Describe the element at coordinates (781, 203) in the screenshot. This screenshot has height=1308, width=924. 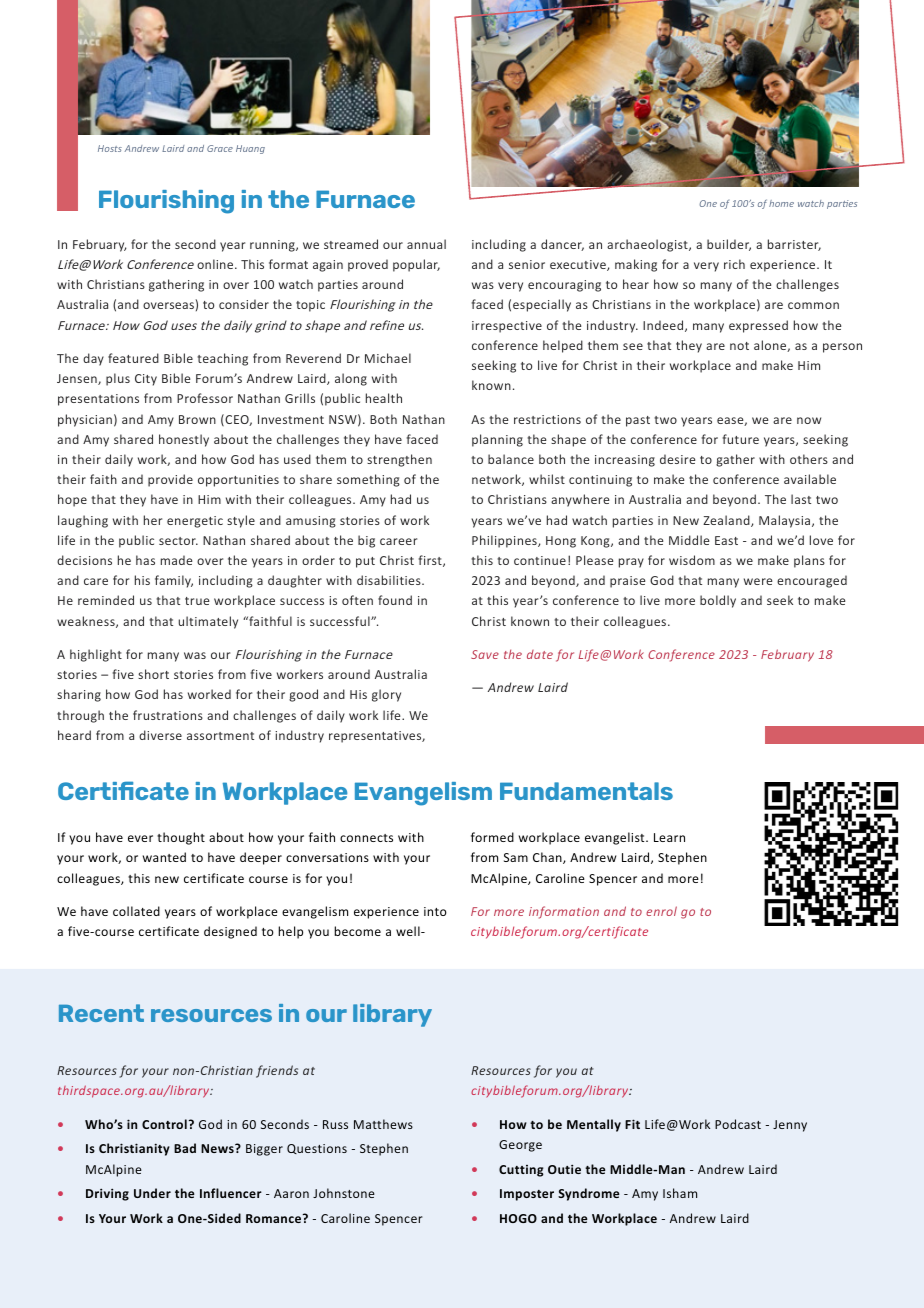
I see `home` at that location.
